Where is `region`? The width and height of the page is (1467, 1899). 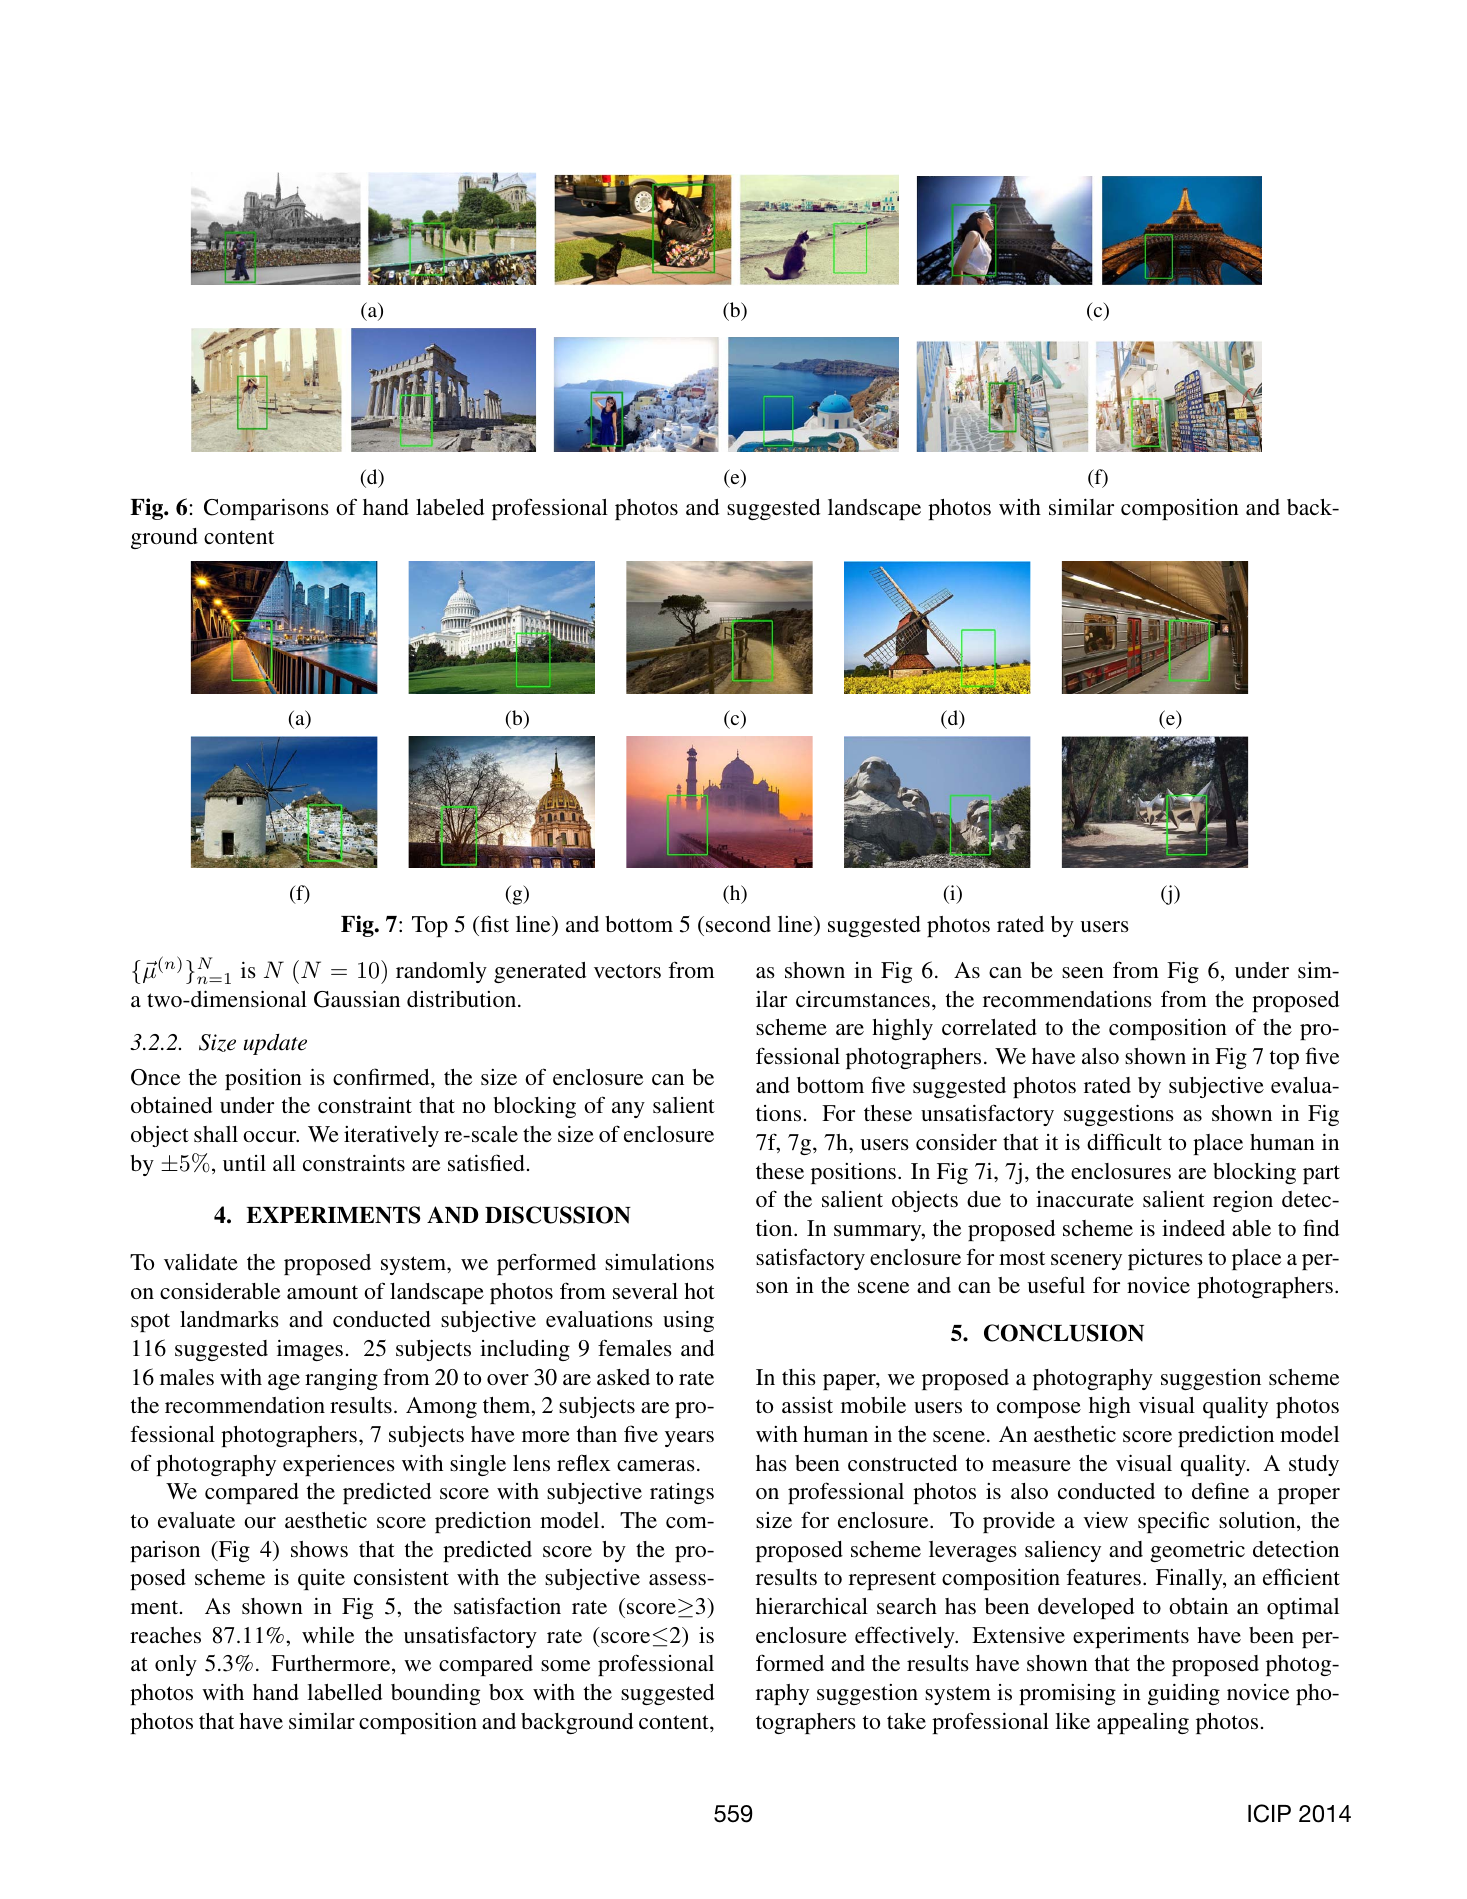
region is located at coordinates (1243, 1201).
